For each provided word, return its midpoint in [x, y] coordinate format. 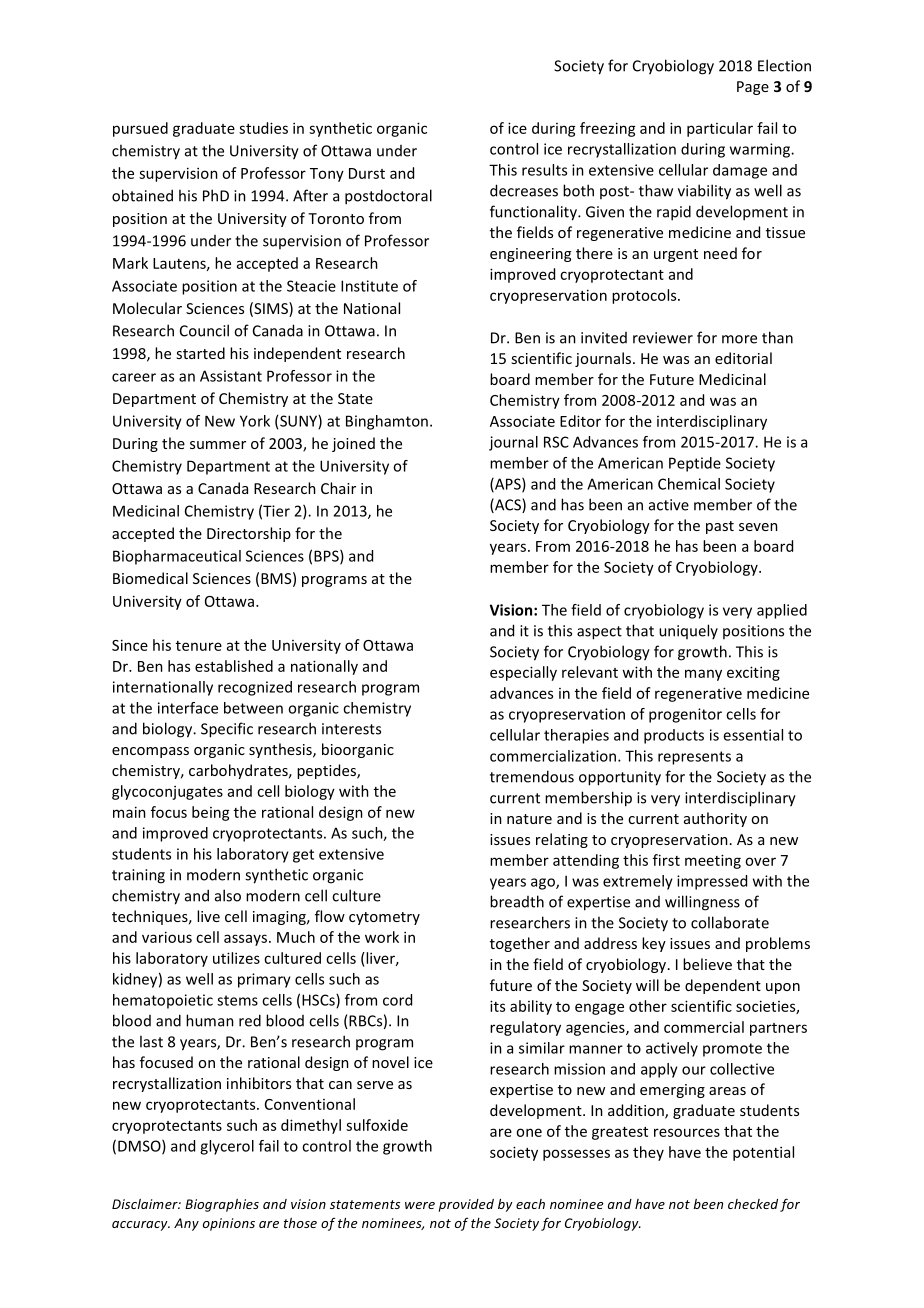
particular [720, 129]
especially [523, 673]
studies [263, 128]
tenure [199, 646]
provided [466, 1205]
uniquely [688, 631]
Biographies [222, 1205]
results [544, 170]
